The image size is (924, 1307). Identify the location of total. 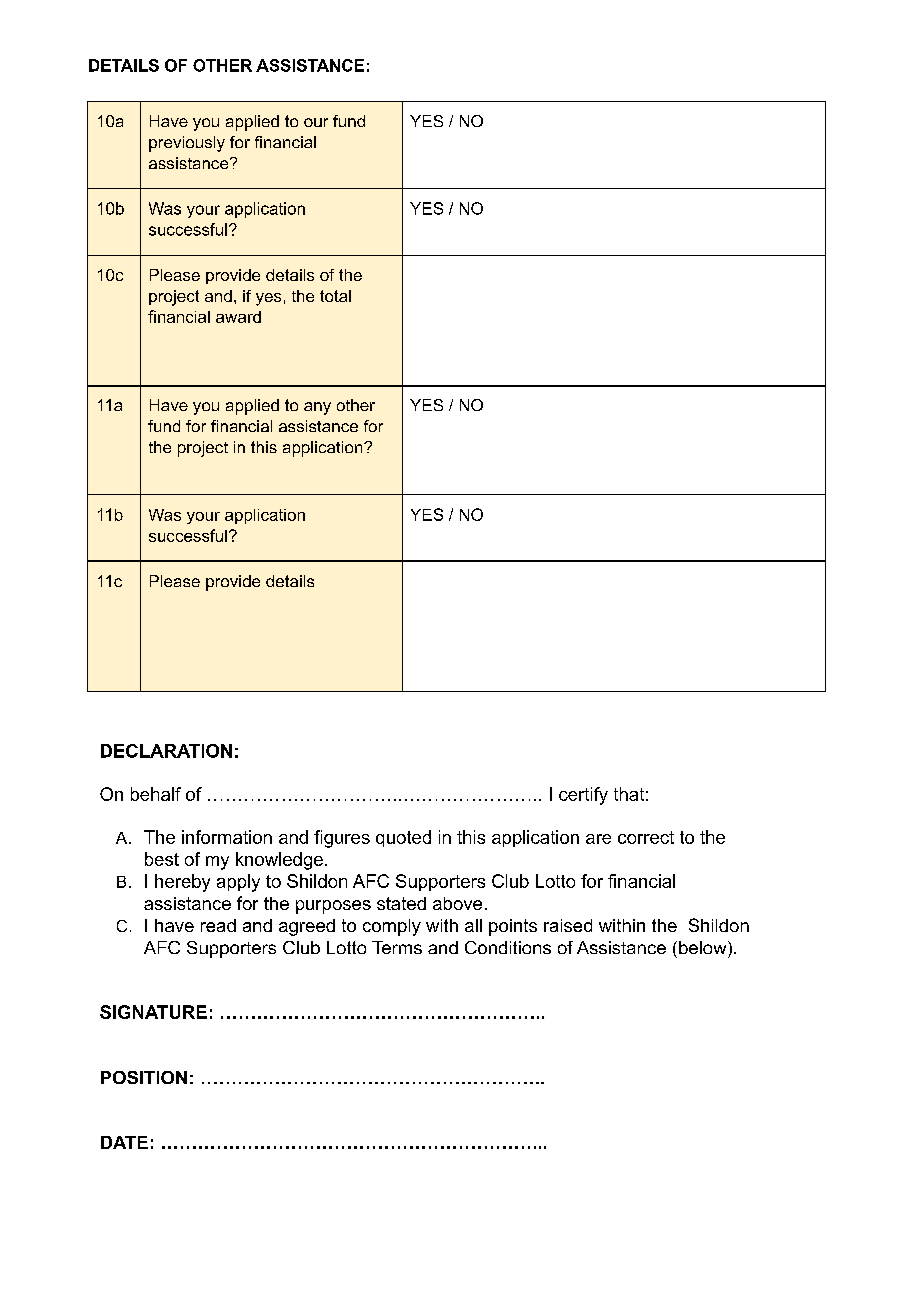
(335, 296).
